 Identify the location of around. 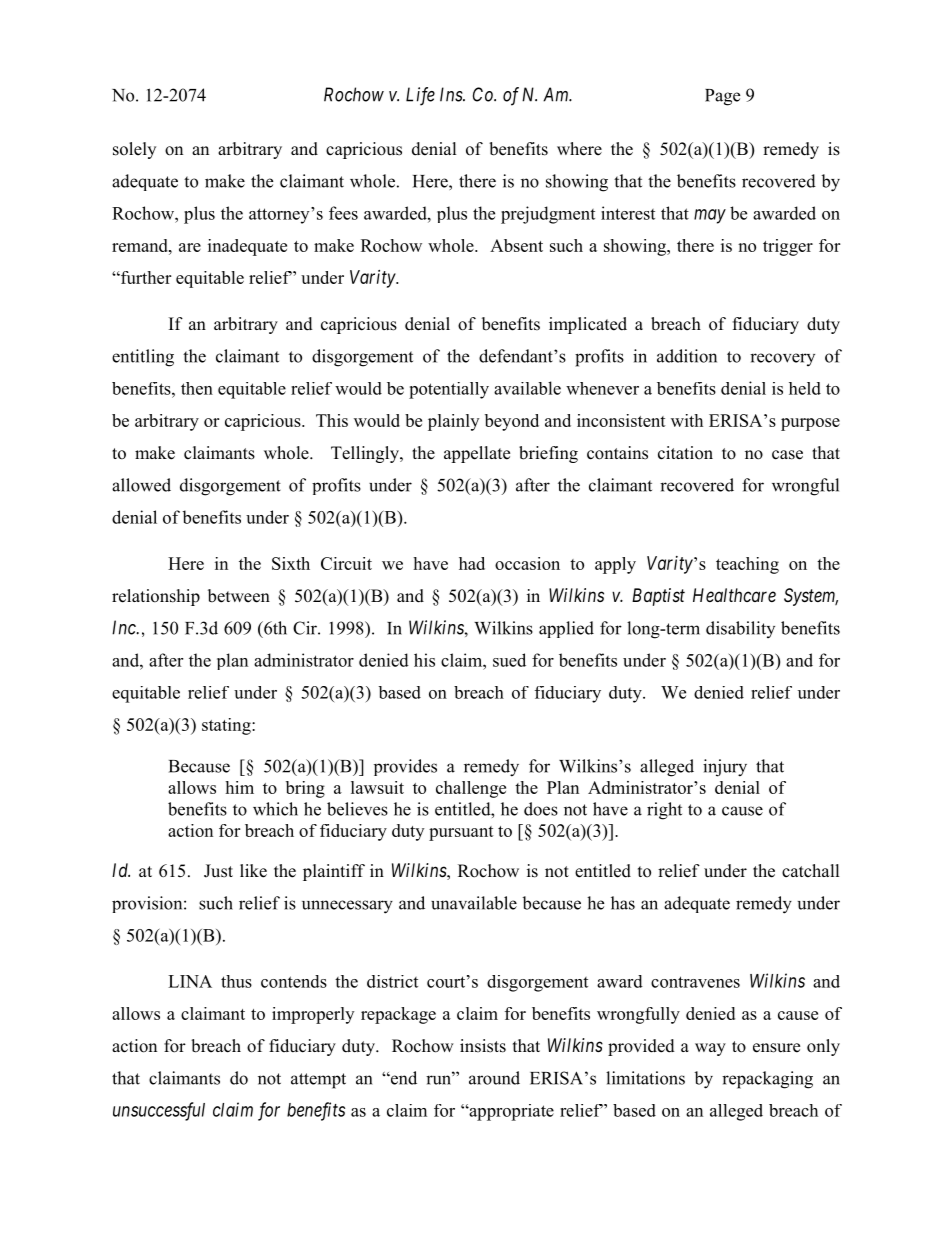
(494, 1078).
